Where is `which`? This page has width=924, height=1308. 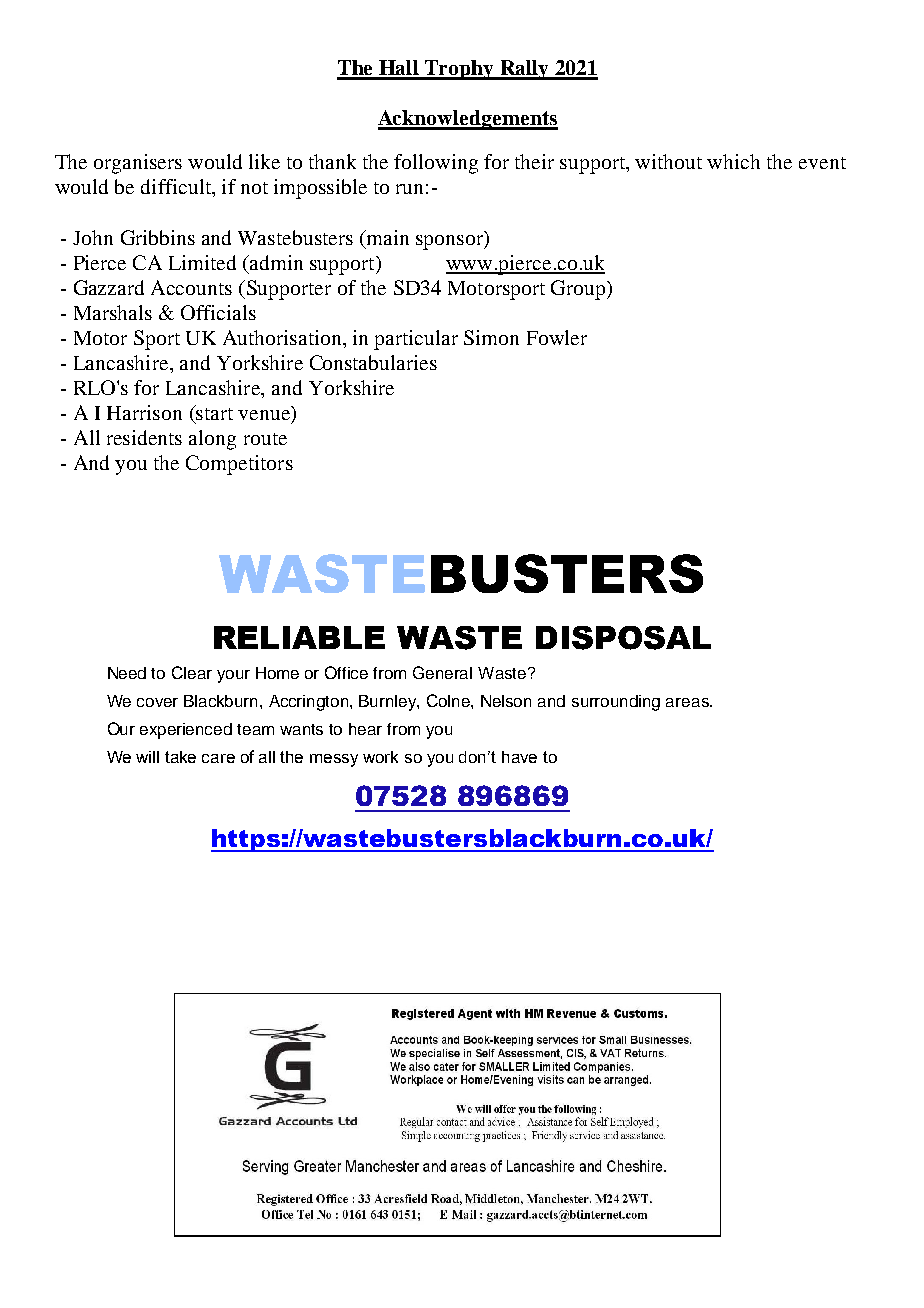
which is located at coordinates (733, 161).
